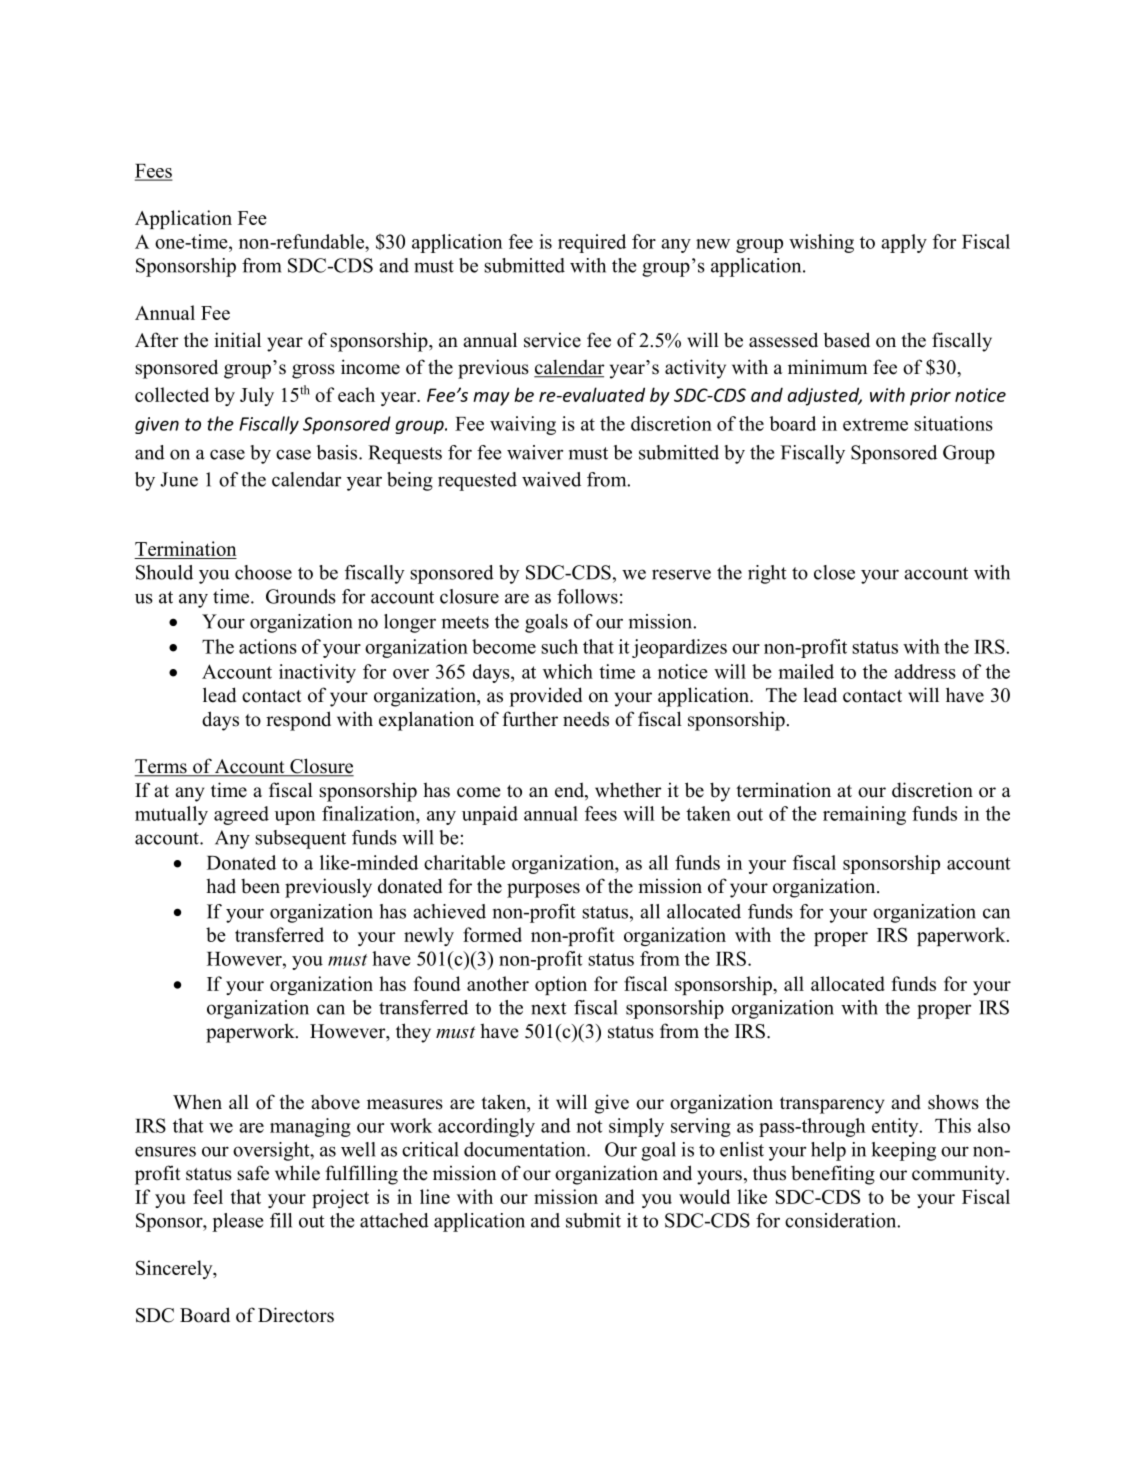 This image has width=1145, height=1482. I want to click on initial, so click(237, 339).
